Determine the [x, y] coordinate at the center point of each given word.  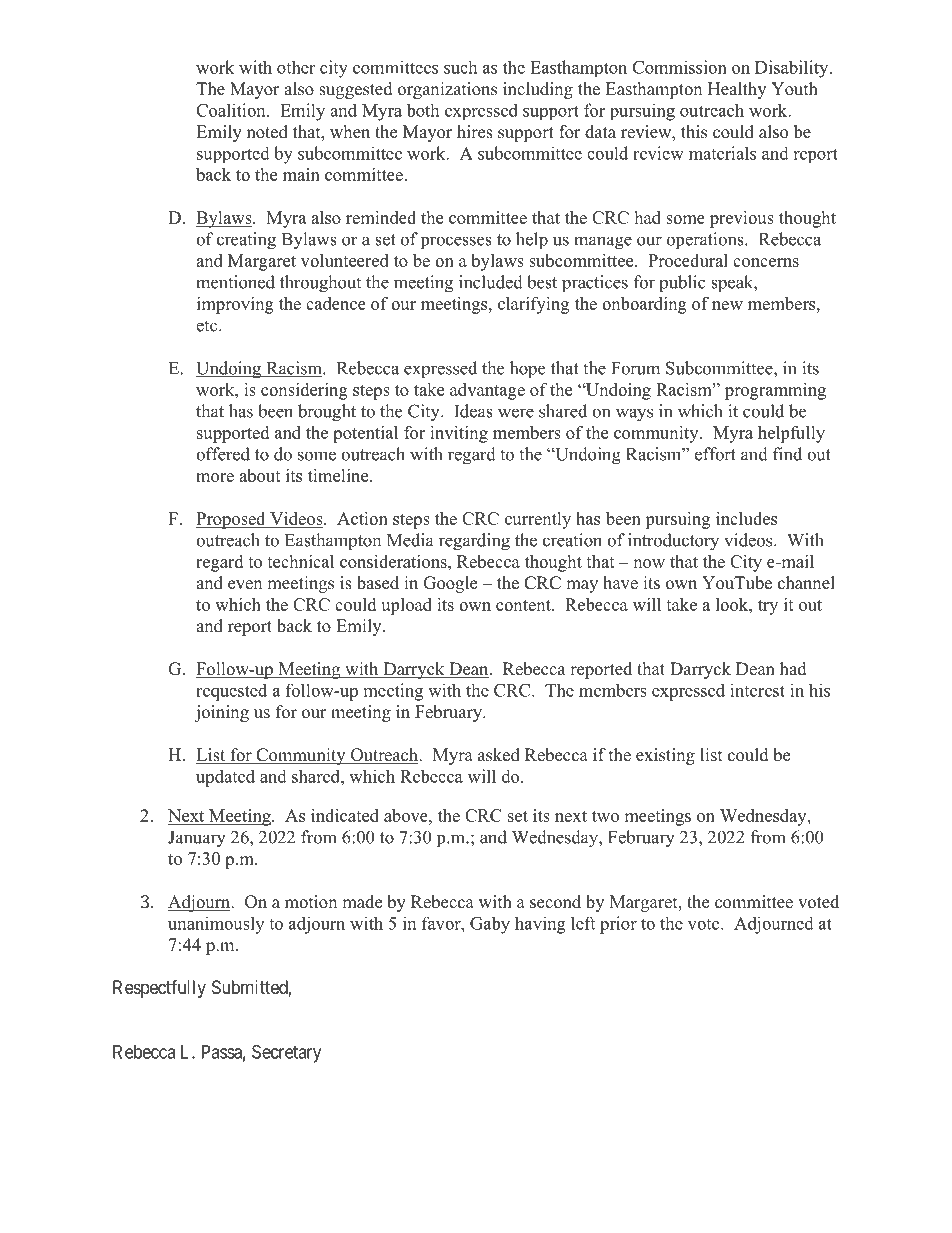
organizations [447, 90]
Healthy [737, 90]
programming [775, 391]
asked [499, 755]
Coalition [232, 110]
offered [223, 454]
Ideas [473, 411]
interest [757, 690]
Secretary [286, 1053]
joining [221, 713]
